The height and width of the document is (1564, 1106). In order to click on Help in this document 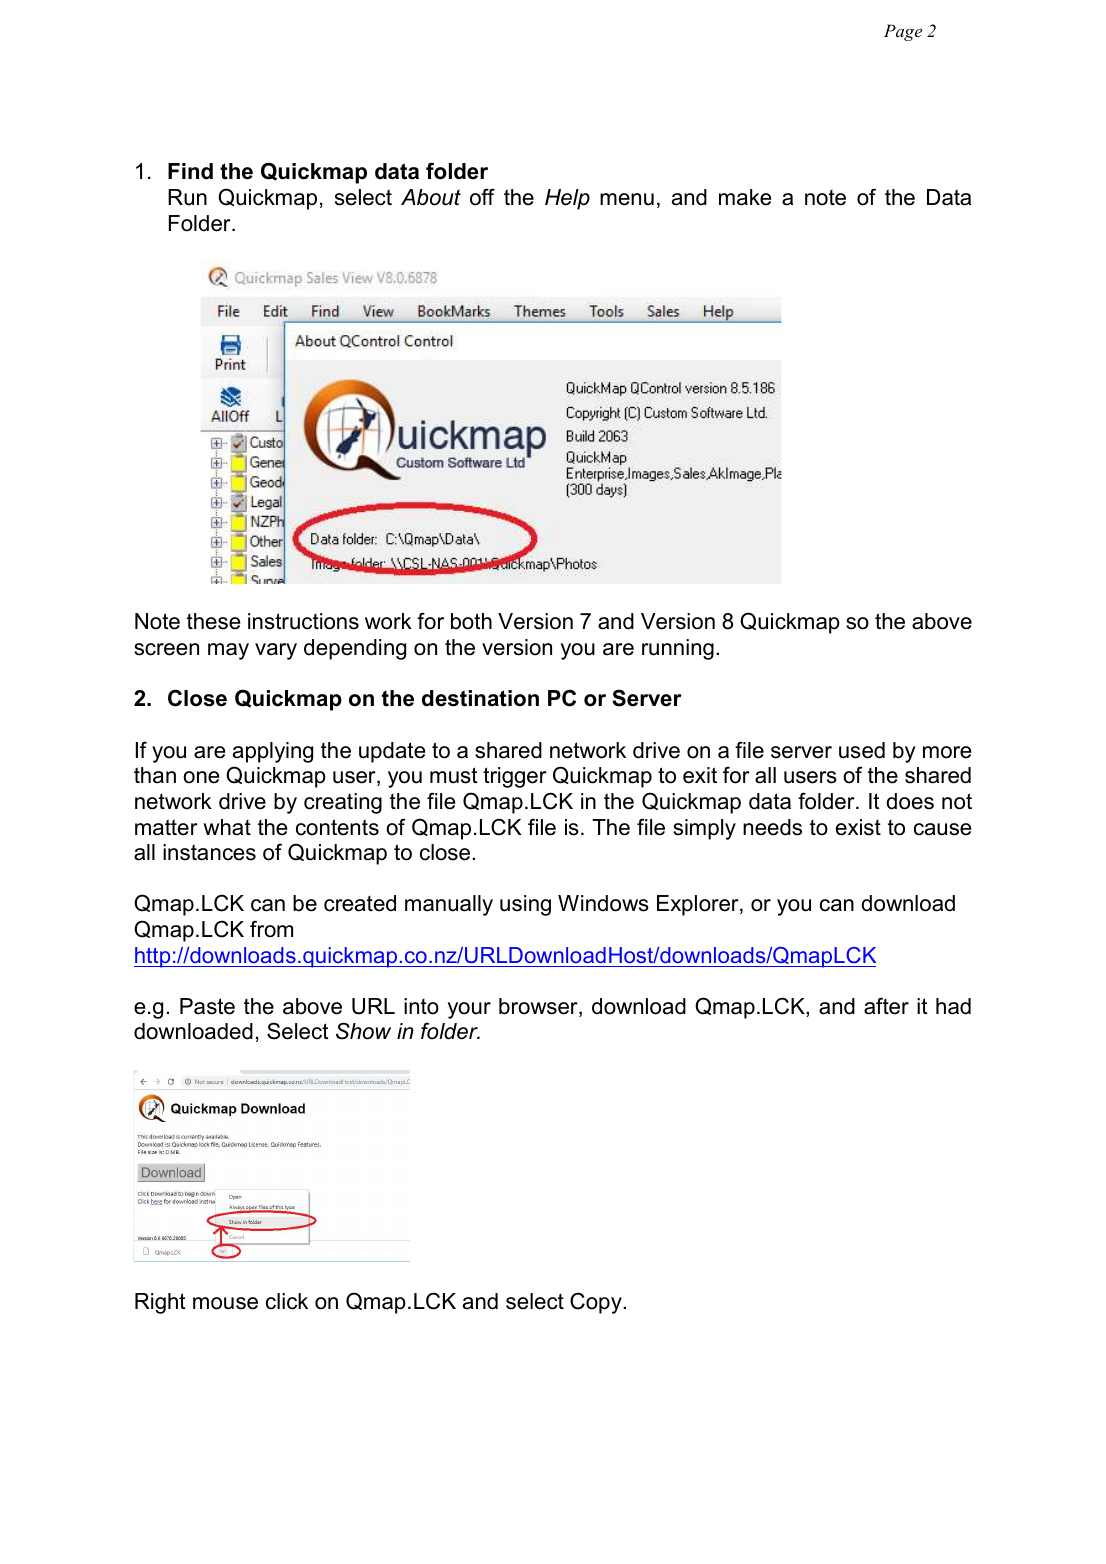, I will do `click(567, 199)`.
